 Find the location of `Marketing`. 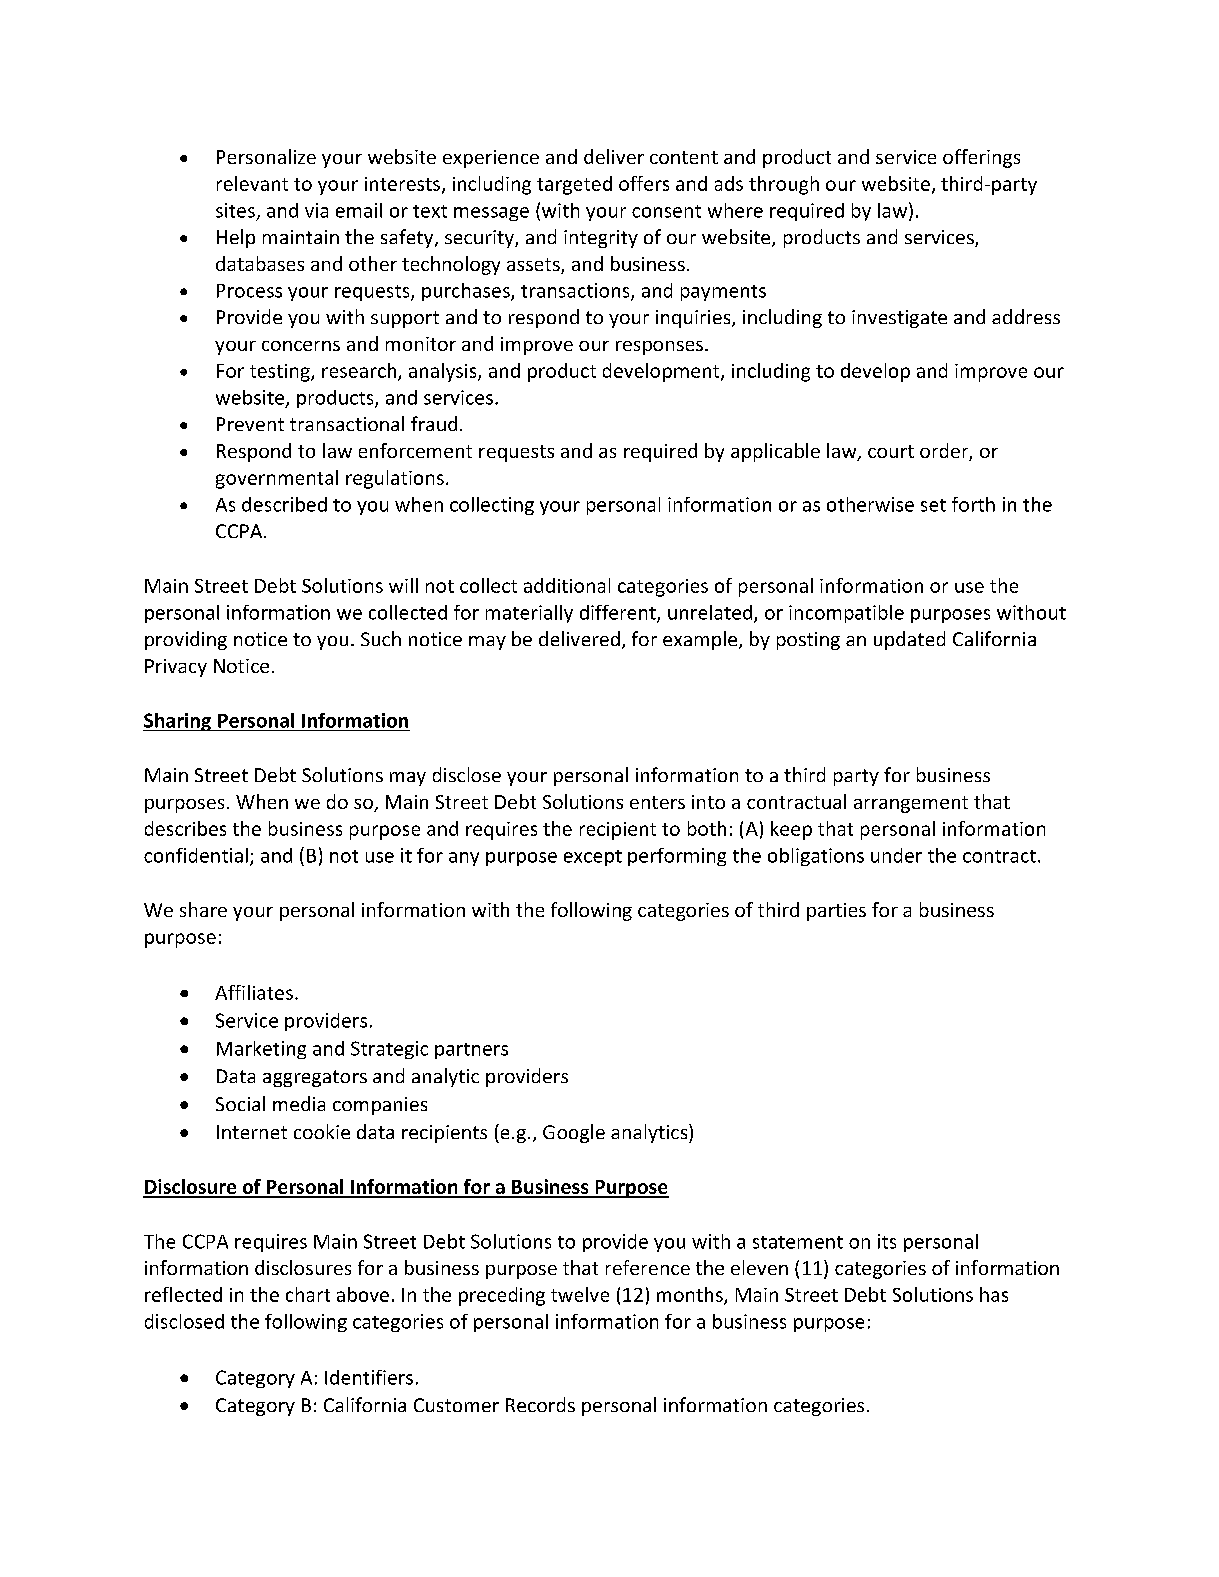

Marketing is located at coordinates (261, 1050).
